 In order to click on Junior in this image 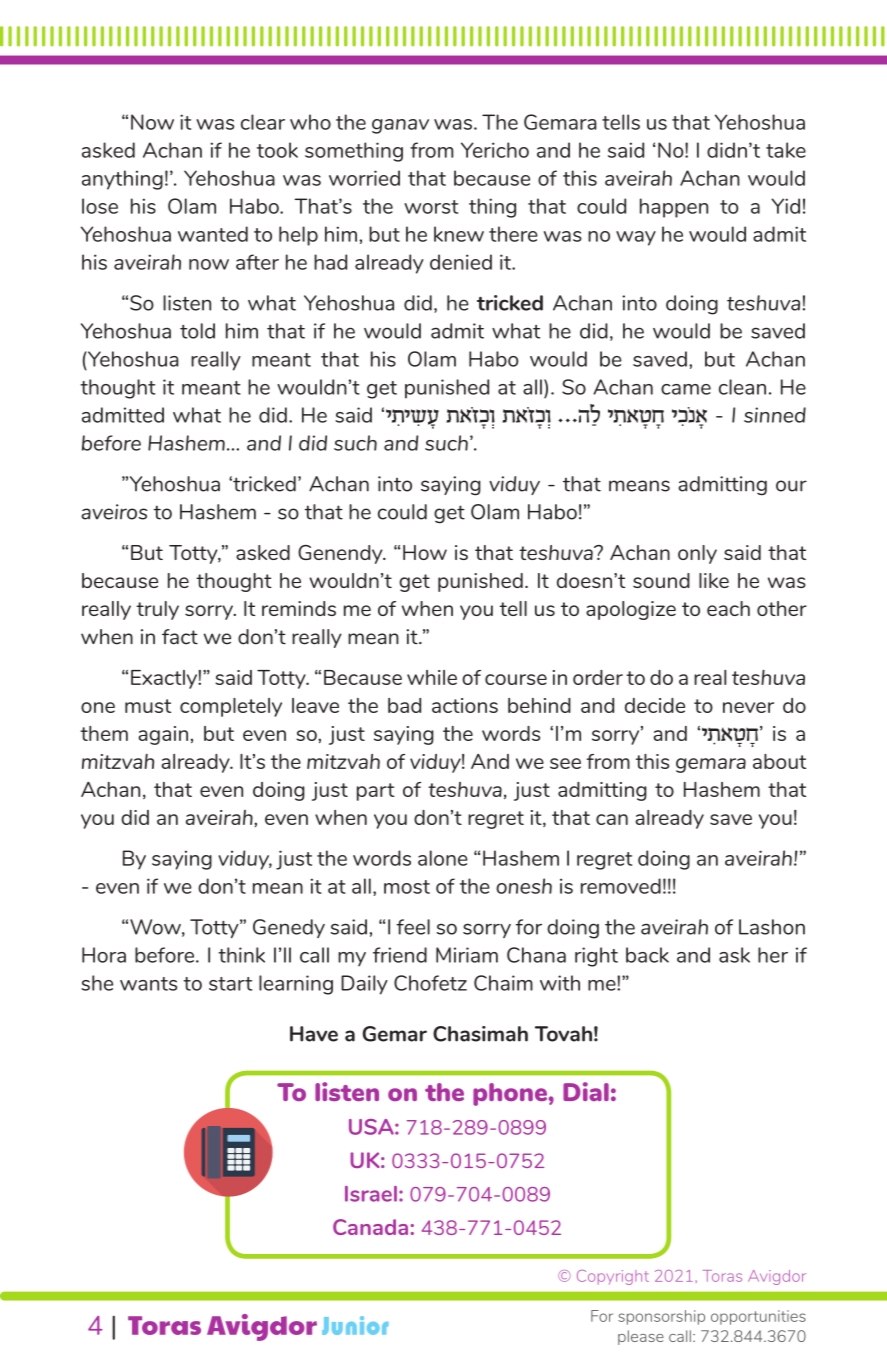, I will do `click(355, 1325)`.
